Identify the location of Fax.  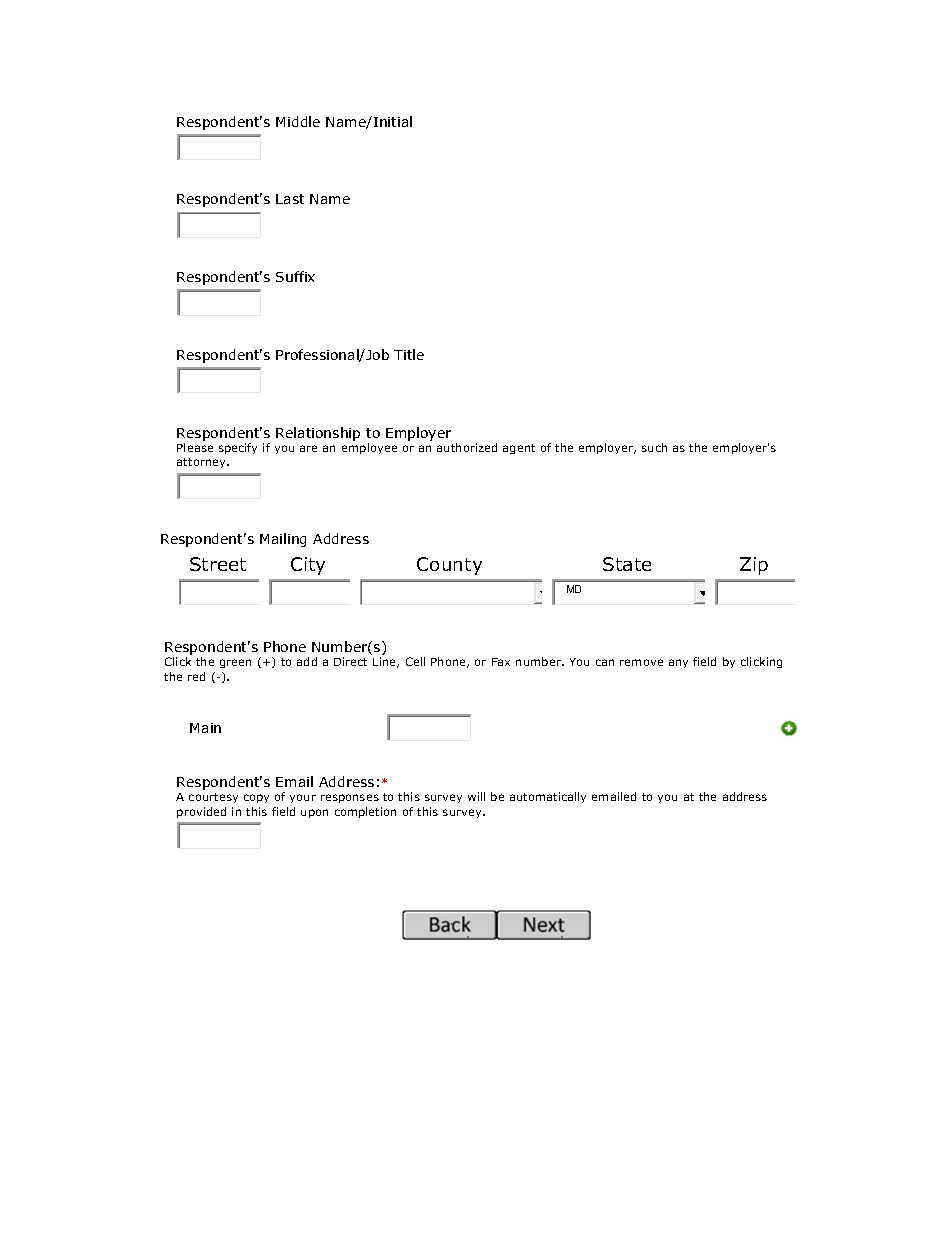
(501, 662).
